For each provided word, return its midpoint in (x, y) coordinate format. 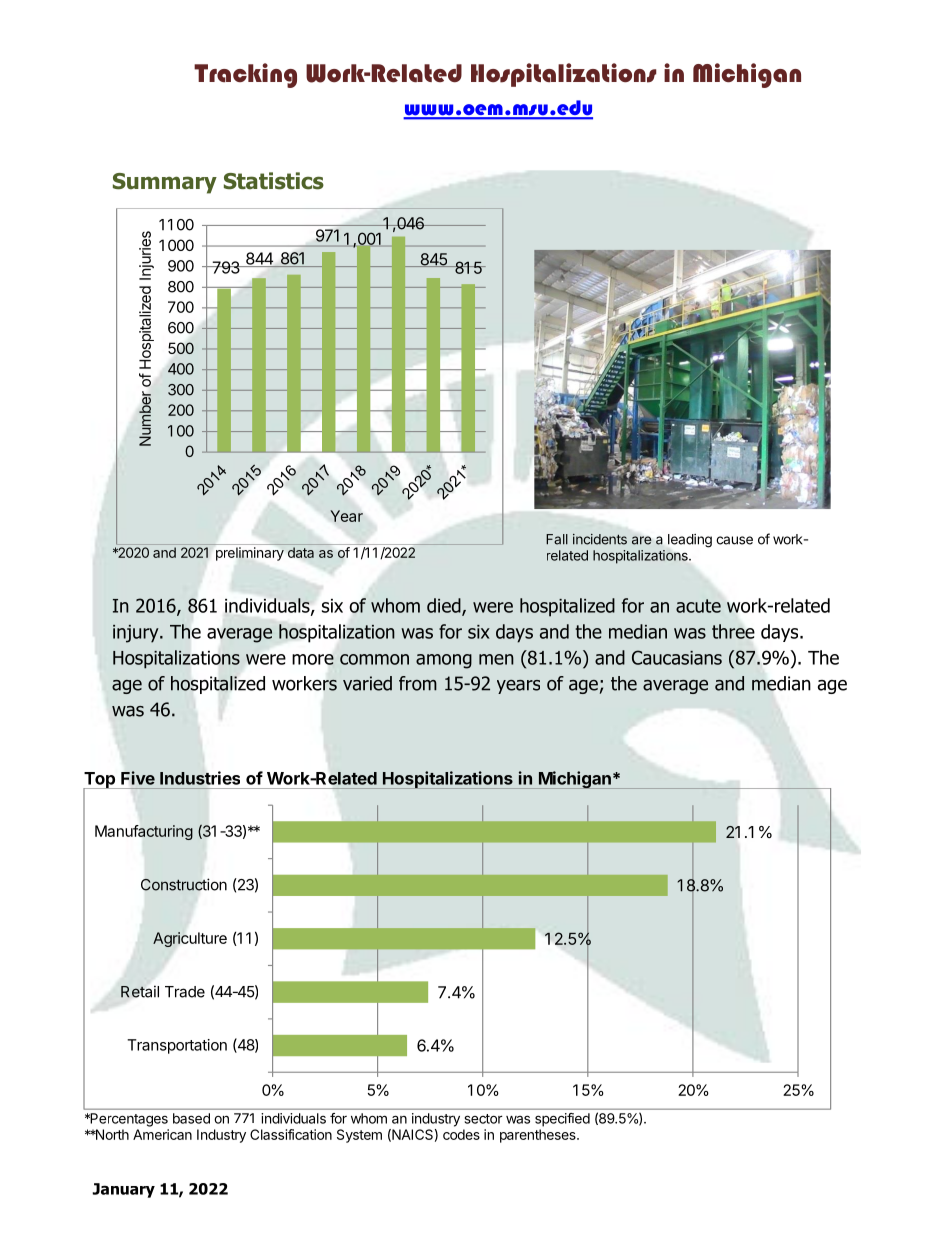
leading (690, 541)
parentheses (539, 1136)
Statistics (274, 181)
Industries (200, 778)
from (418, 683)
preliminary (250, 554)
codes (461, 1134)
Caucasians (677, 657)
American (162, 1134)
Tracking (245, 75)
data (301, 552)
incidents (600, 539)
